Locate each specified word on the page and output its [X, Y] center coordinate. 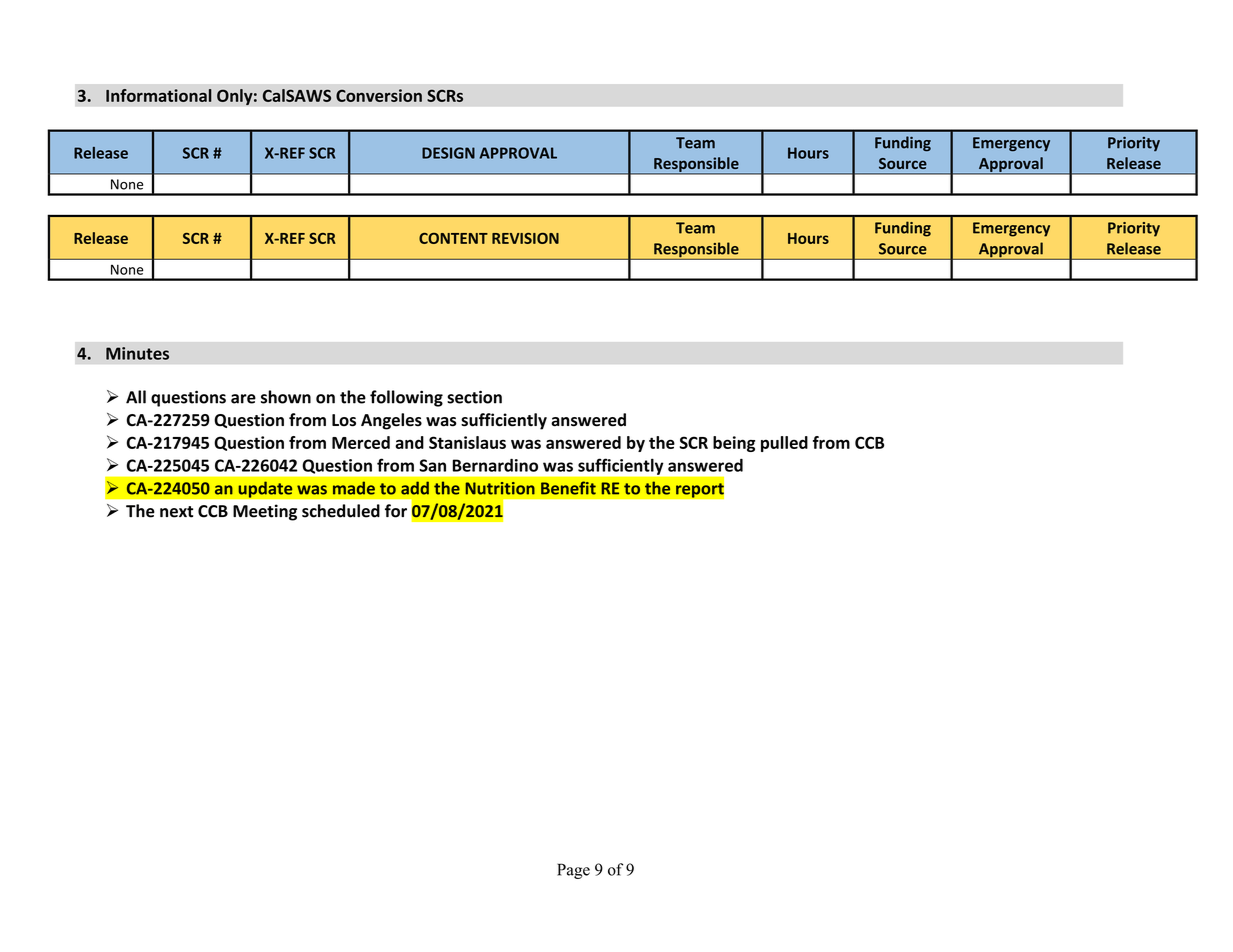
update [265, 489]
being [734, 444]
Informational [159, 95]
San [432, 465]
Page [573, 871]
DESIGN [448, 153]
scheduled [341, 511]
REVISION [525, 238]
